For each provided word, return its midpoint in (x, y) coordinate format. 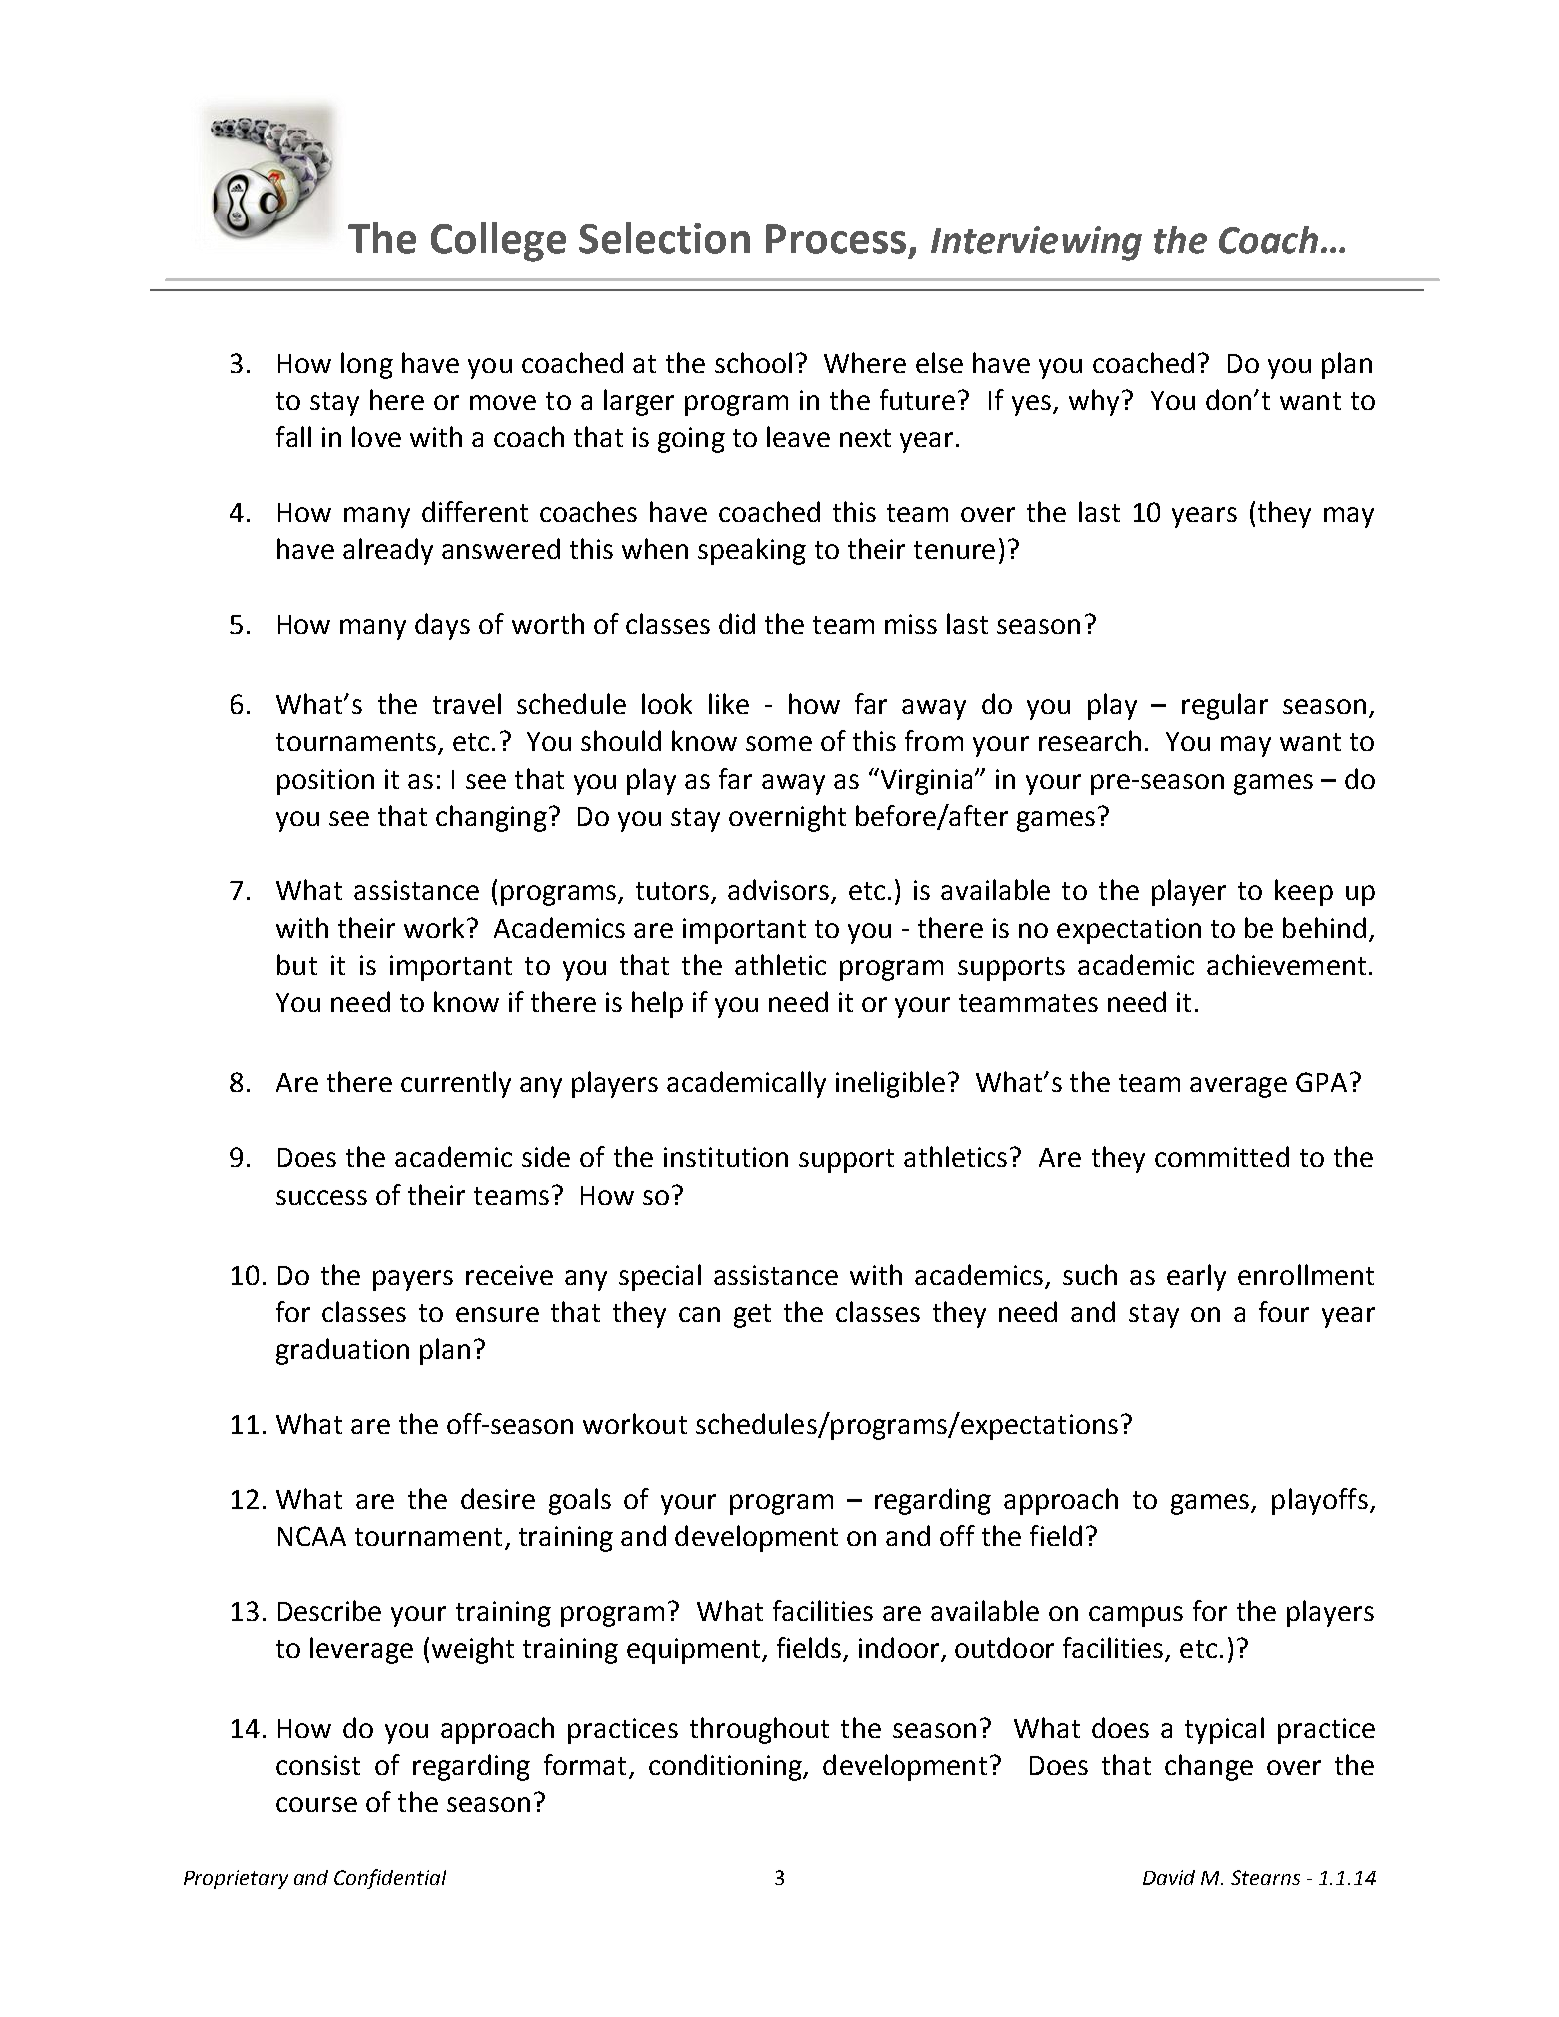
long (367, 365)
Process (836, 239)
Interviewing (1036, 243)
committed (1222, 1156)
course (316, 1804)
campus (1136, 1616)
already (388, 551)
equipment (695, 1651)
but (297, 964)
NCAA (312, 1536)
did (737, 623)
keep (1304, 892)
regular (1225, 706)
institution (726, 1157)
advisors (780, 891)
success (321, 1197)
